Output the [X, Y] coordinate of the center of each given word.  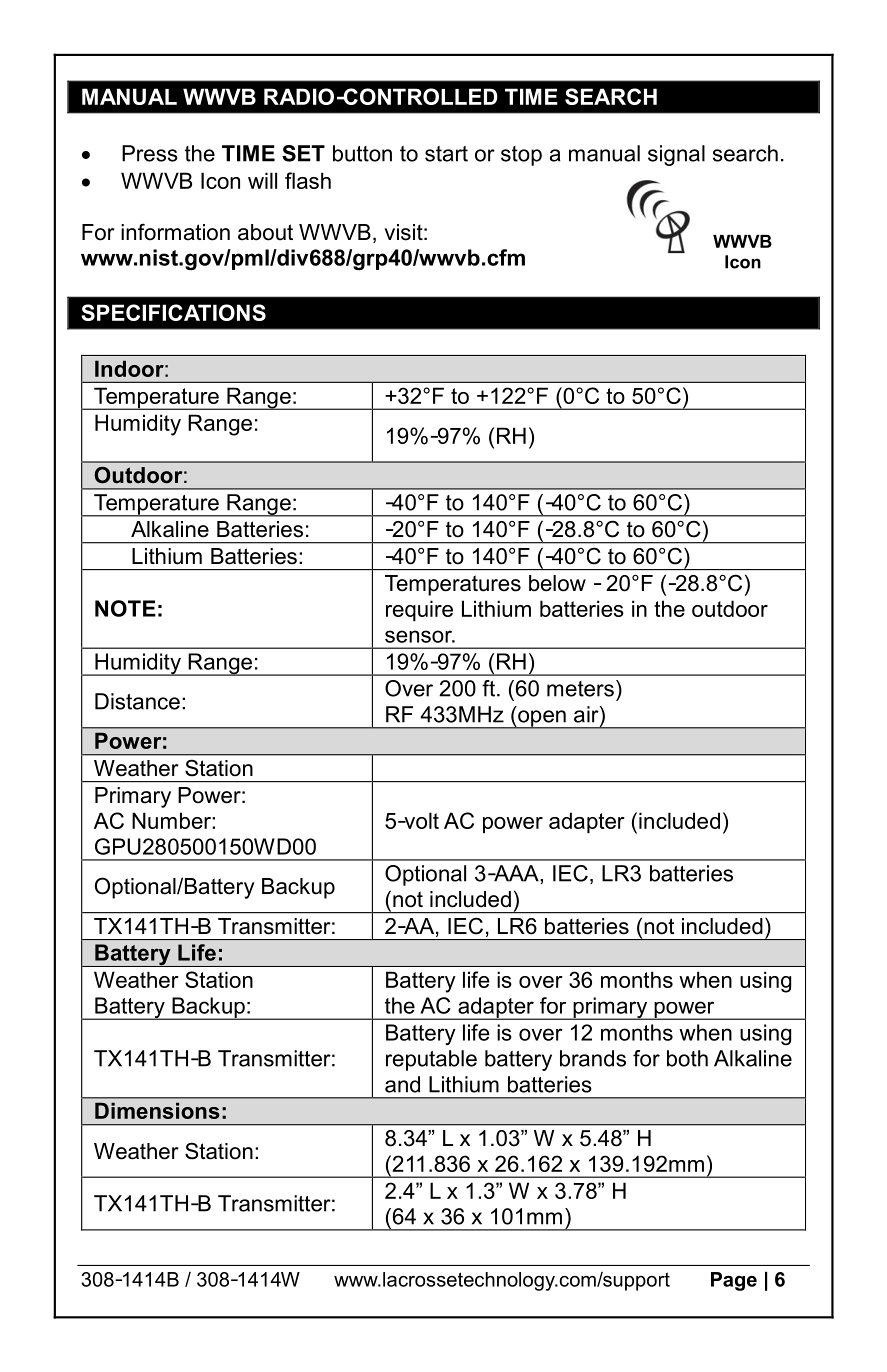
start [446, 154]
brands [593, 1058]
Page [734, 1281]
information [175, 232]
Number [172, 820]
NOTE [125, 608]
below [557, 583]
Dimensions [157, 1110]
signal [676, 155]
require [419, 610]
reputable [431, 1060]
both [687, 1058]
